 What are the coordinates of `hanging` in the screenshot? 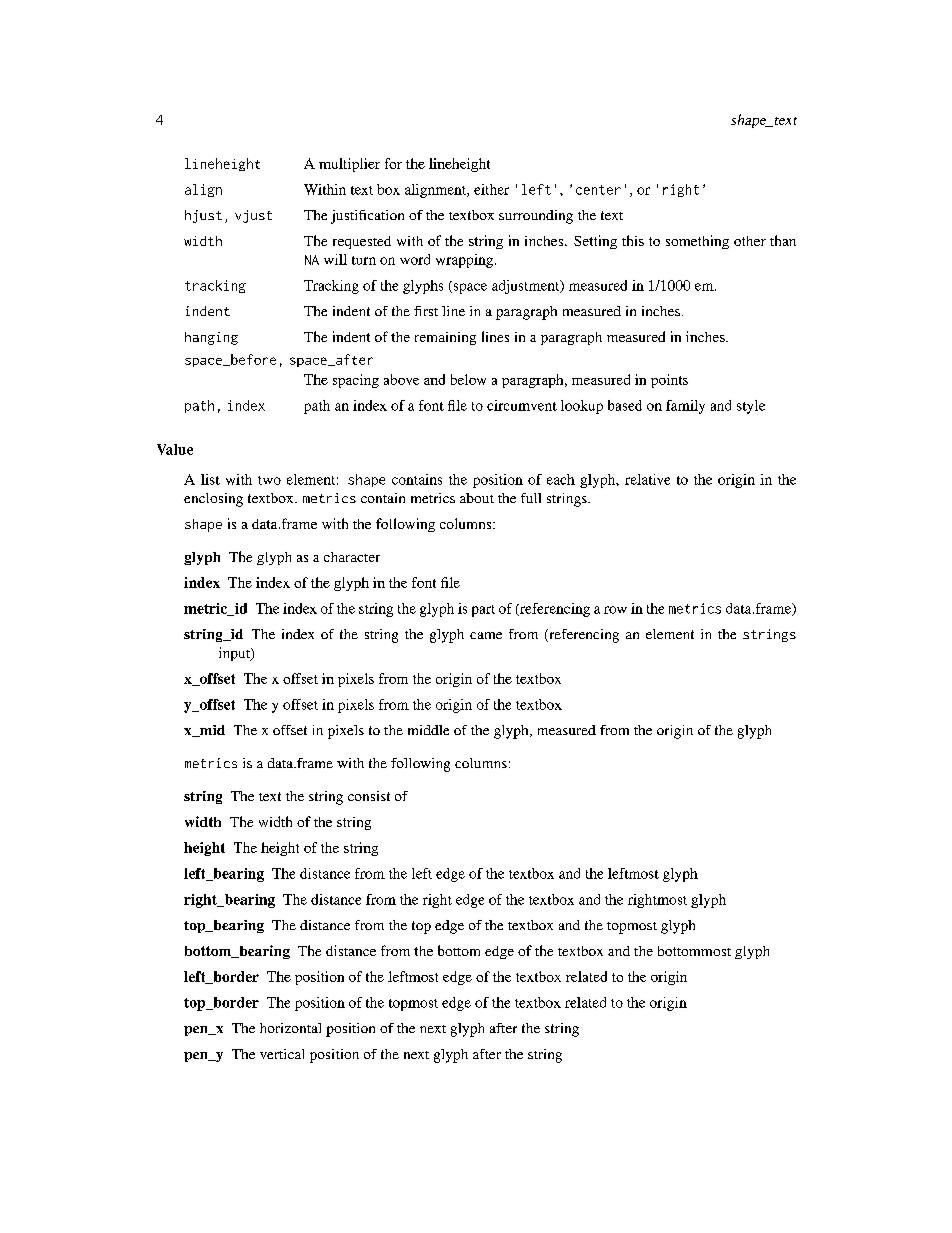 It's located at (211, 338).
